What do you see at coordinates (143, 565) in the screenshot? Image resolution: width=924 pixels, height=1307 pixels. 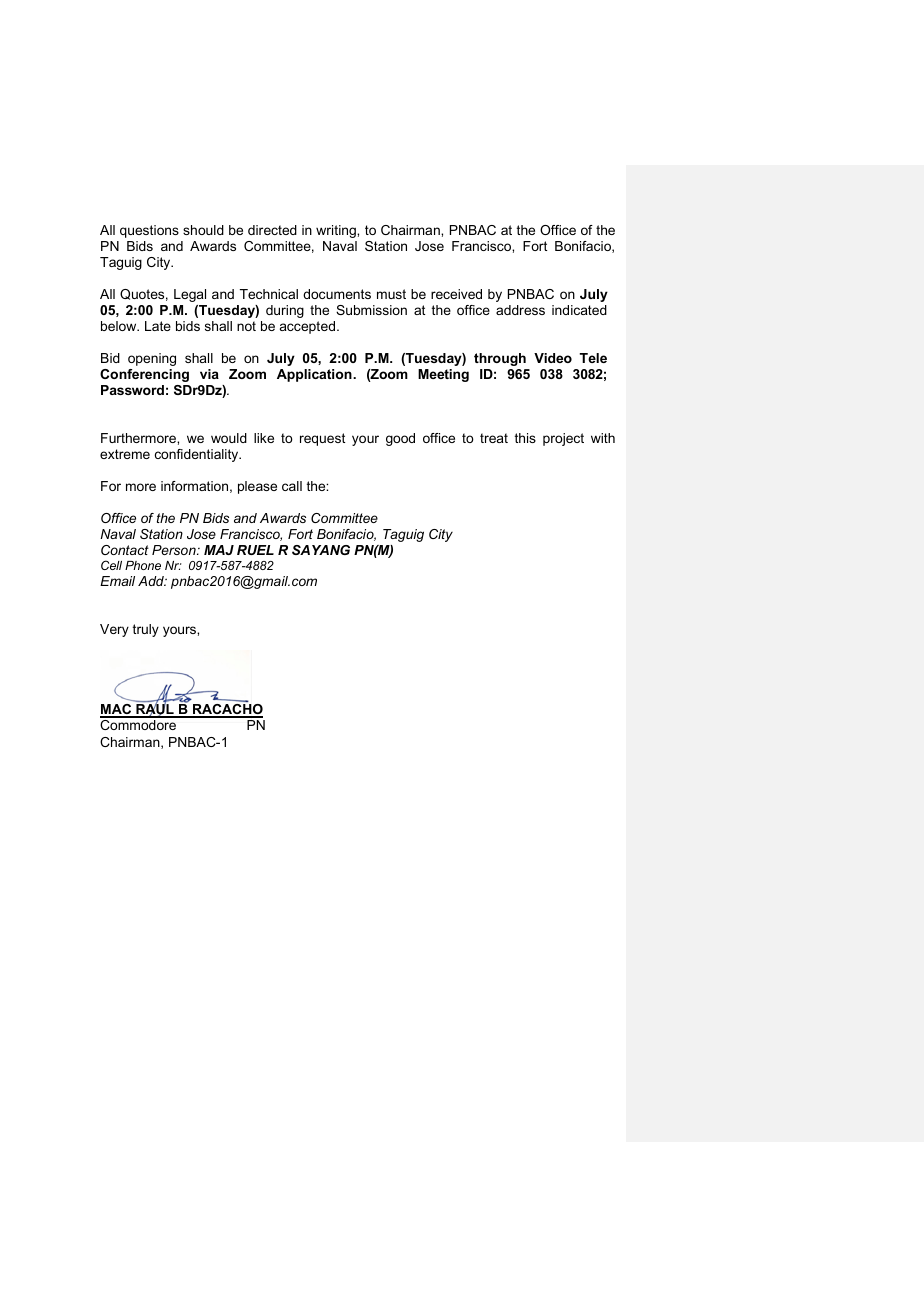 I see `Phone` at bounding box center [143, 565].
